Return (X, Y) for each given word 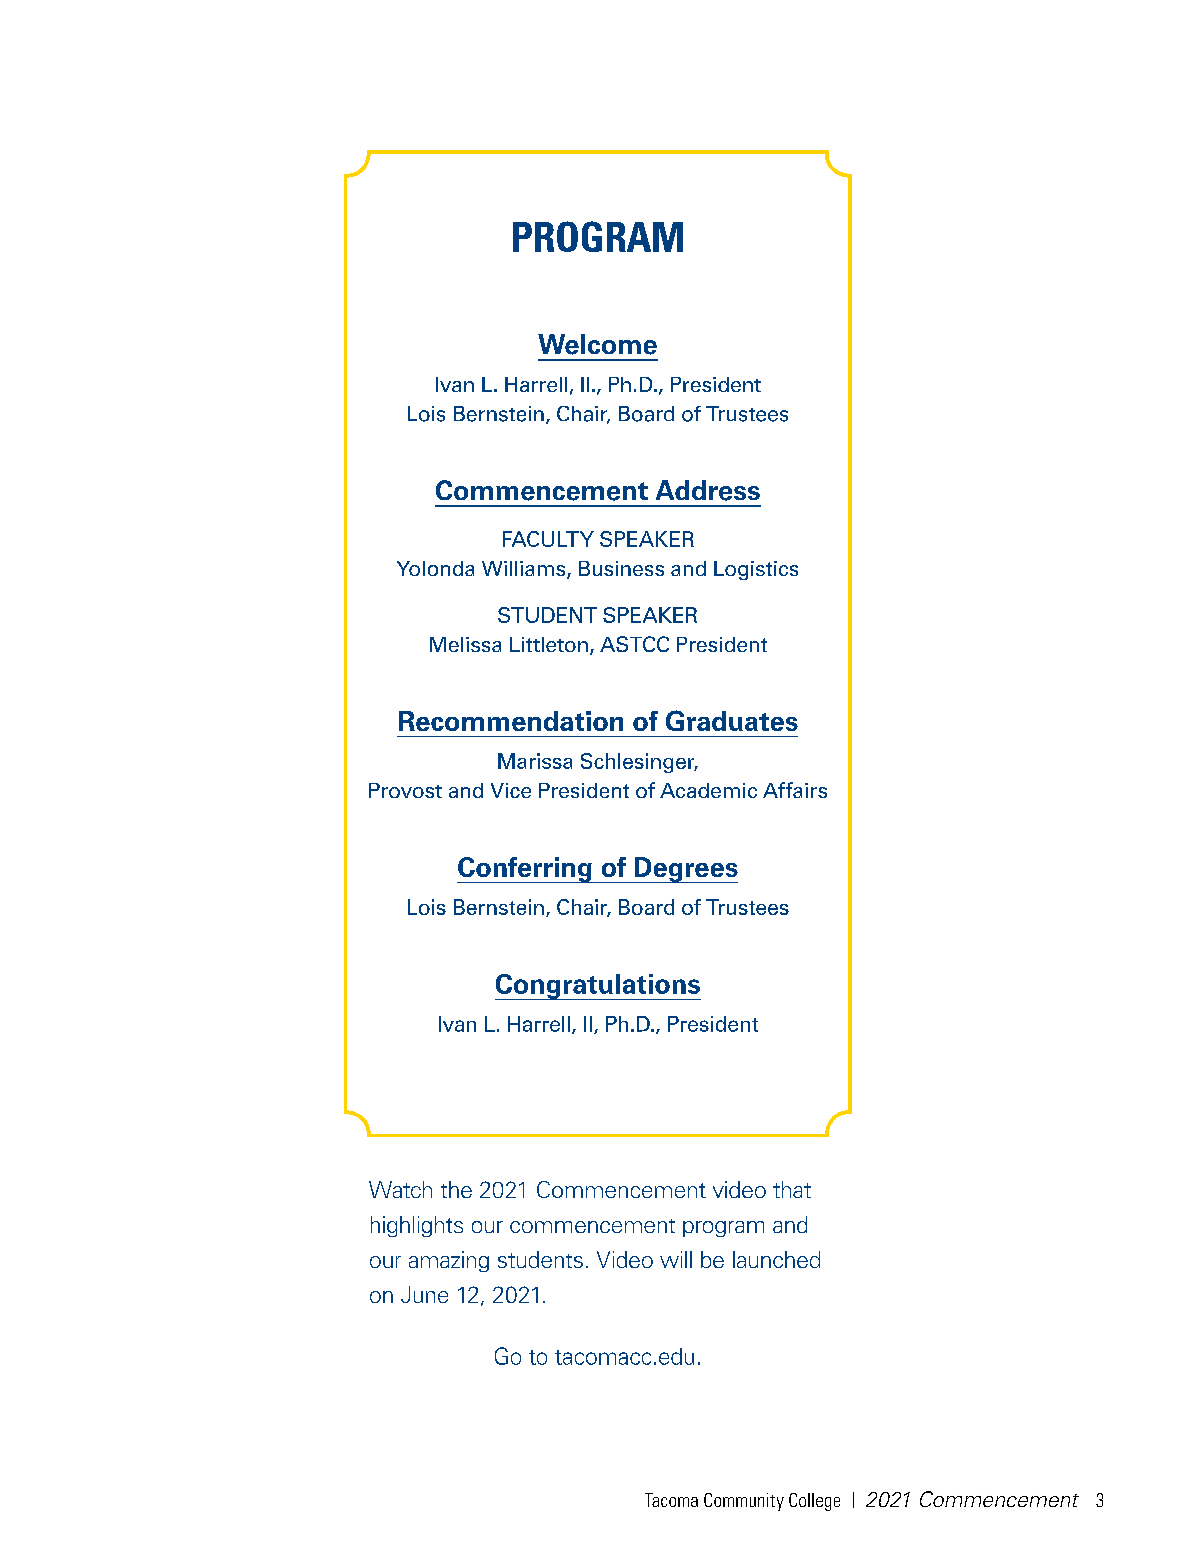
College (814, 1502)
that (792, 1189)
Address (708, 490)
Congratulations (598, 987)
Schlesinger (639, 763)
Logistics (756, 570)
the (456, 1189)
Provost (405, 790)
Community (744, 1502)
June (424, 1294)
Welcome (597, 344)
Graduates (732, 720)
